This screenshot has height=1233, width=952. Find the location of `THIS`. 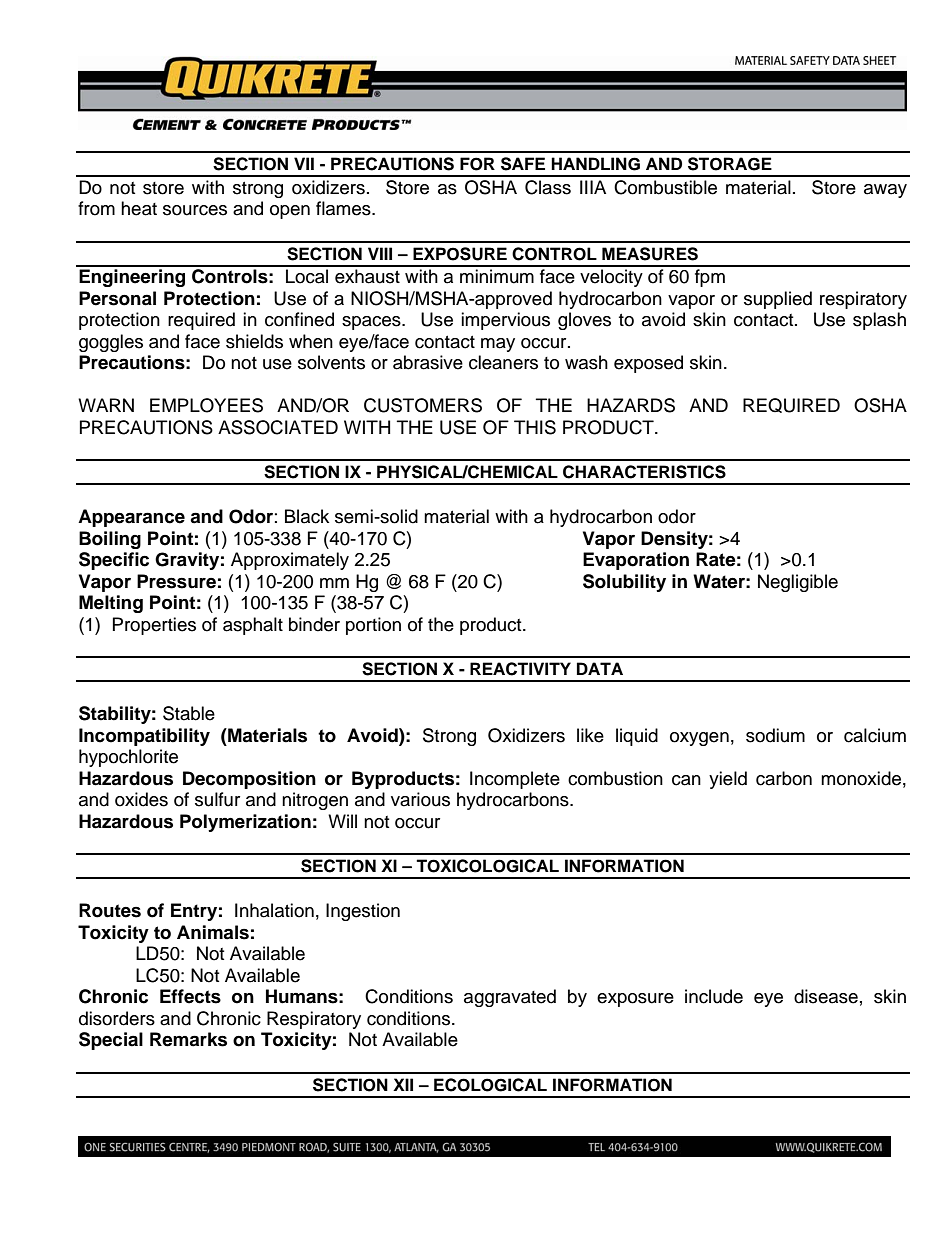

THIS is located at coordinates (535, 427).
